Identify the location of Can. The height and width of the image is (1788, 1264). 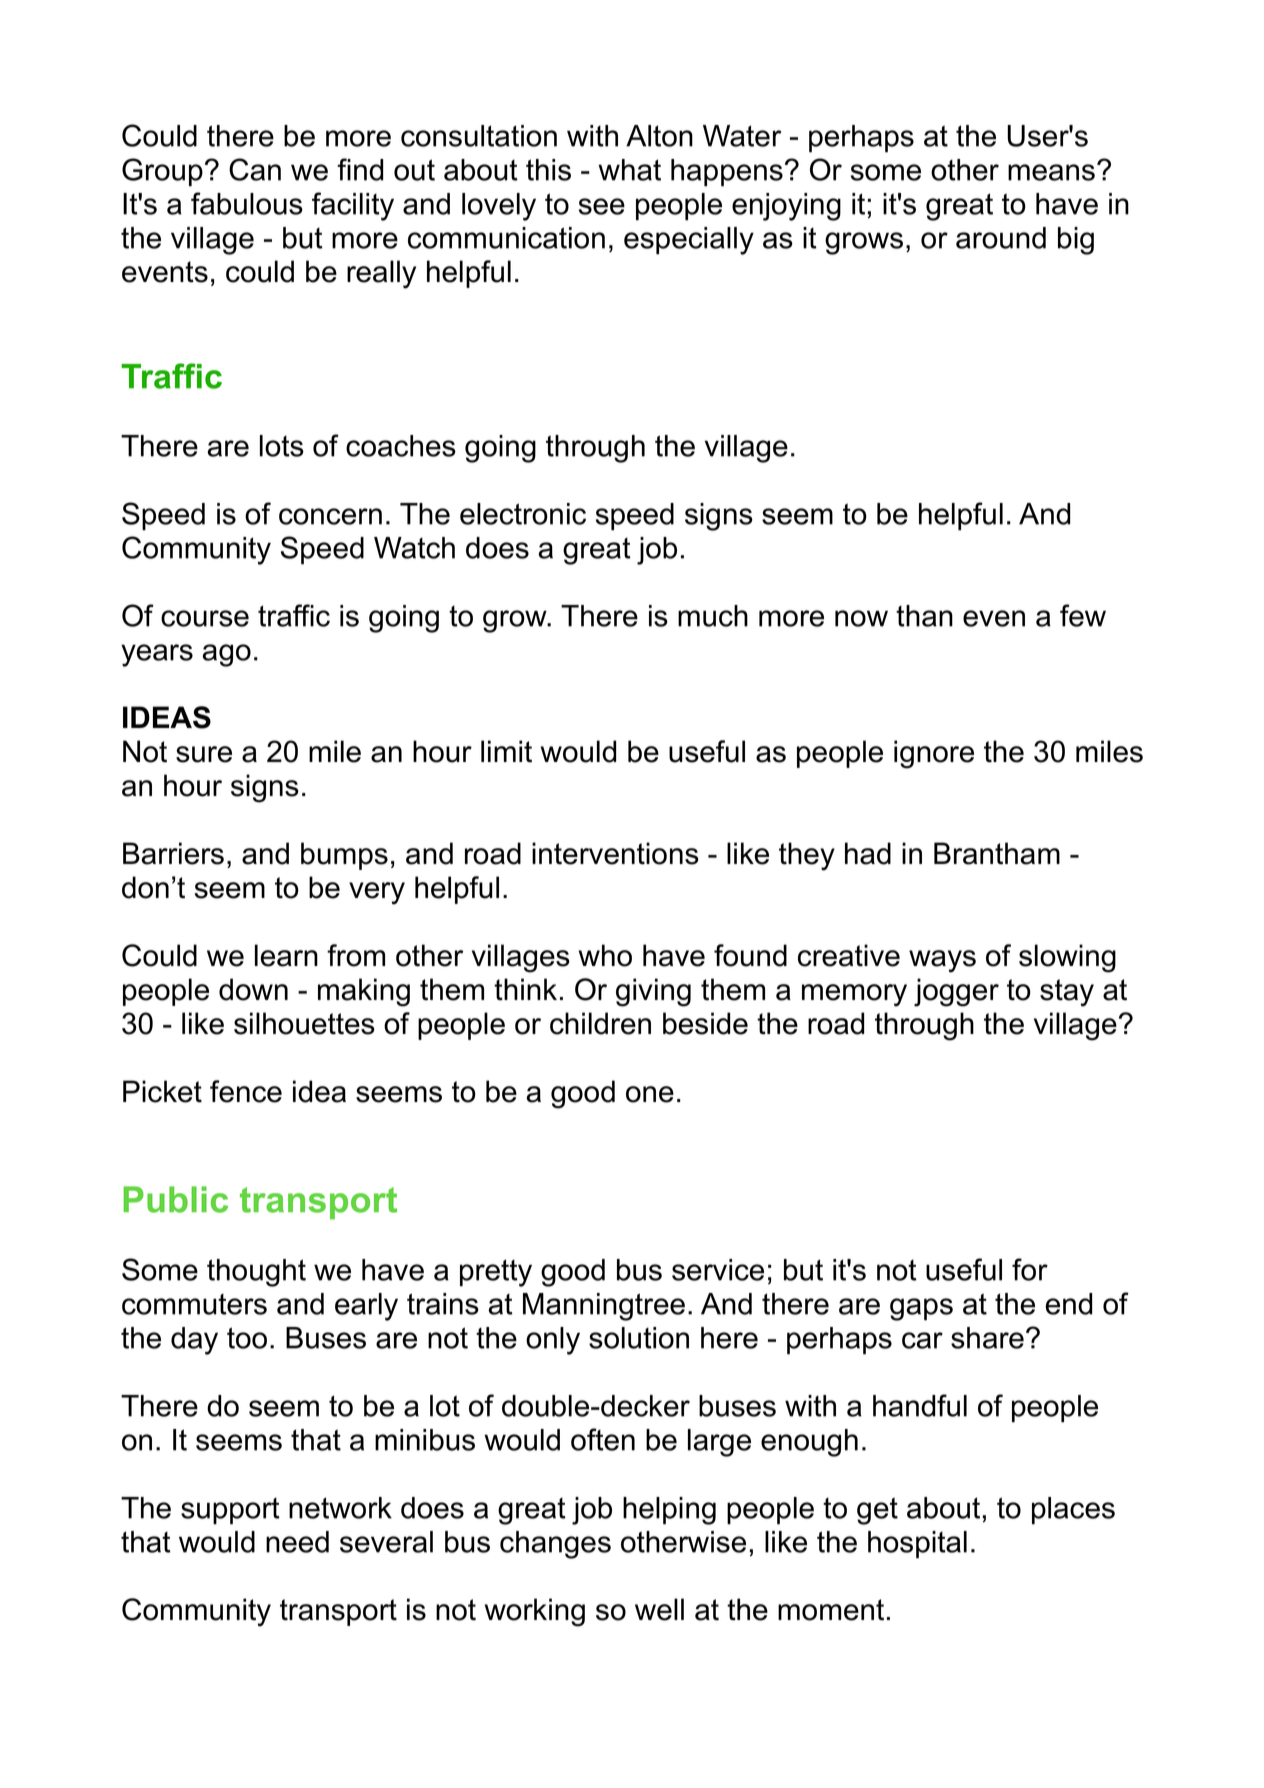
(255, 169).
